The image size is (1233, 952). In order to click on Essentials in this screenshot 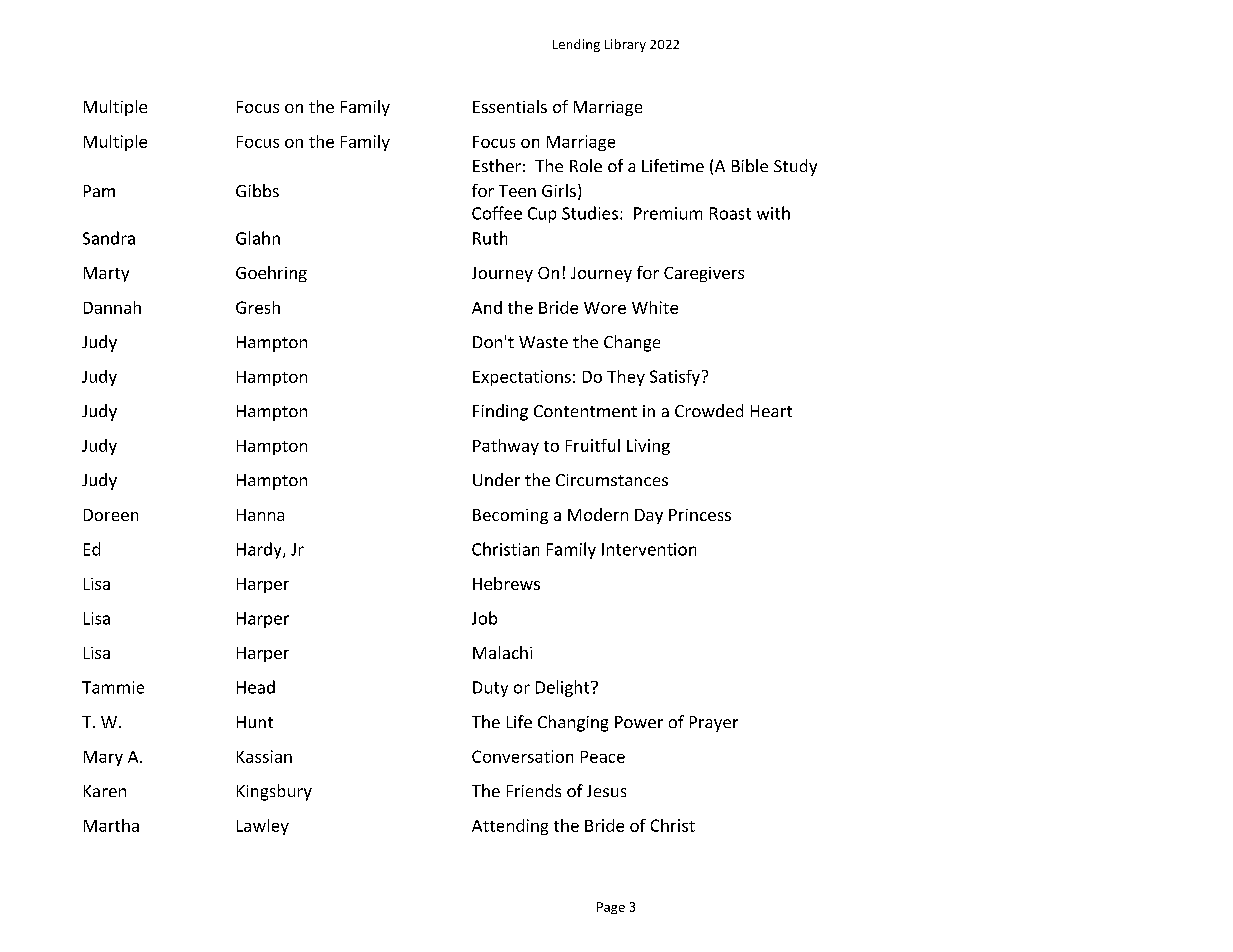, I will do `click(510, 106)`.
